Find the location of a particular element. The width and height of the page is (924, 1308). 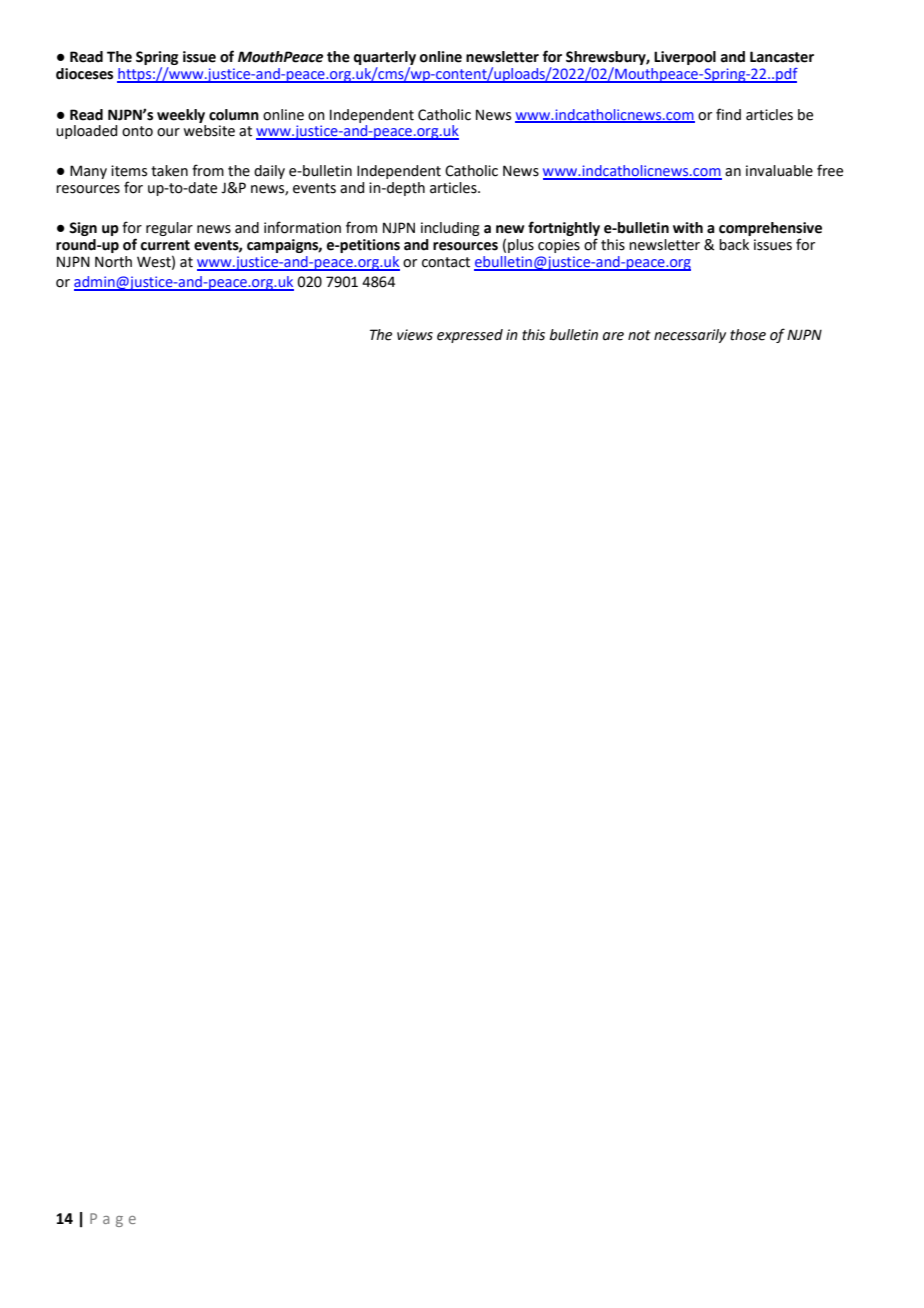

Lancaster is located at coordinates (782, 57).
